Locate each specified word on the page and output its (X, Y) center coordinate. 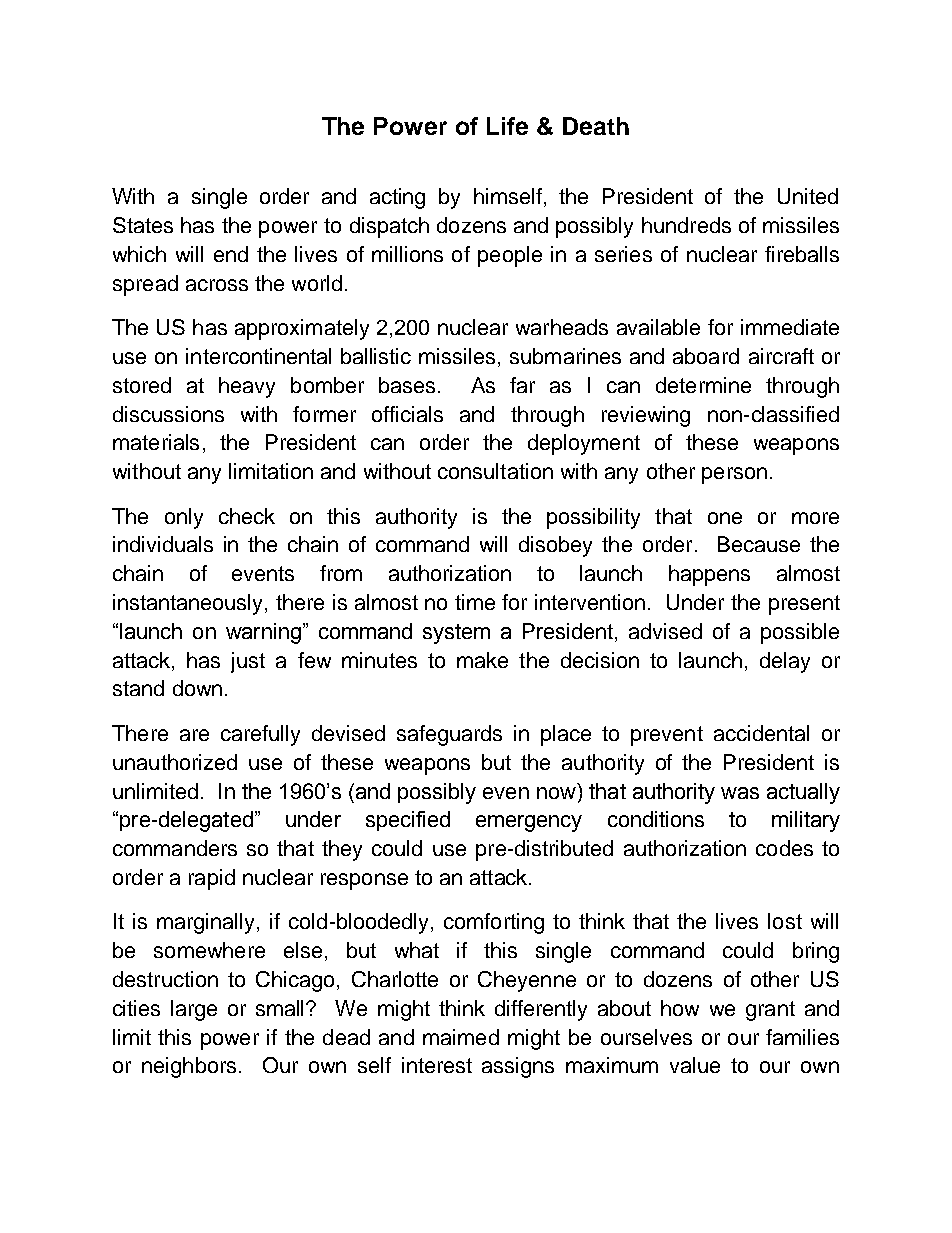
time (475, 602)
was (740, 793)
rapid (212, 879)
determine (703, 385)
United (808, 196)
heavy (247, 387)
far (522, 385)
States (143, 225)
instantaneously (189, 604)
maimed (461, 1037)
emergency (529, 823)
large (194, 1010)
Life (507, 126)
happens (709, 575)
